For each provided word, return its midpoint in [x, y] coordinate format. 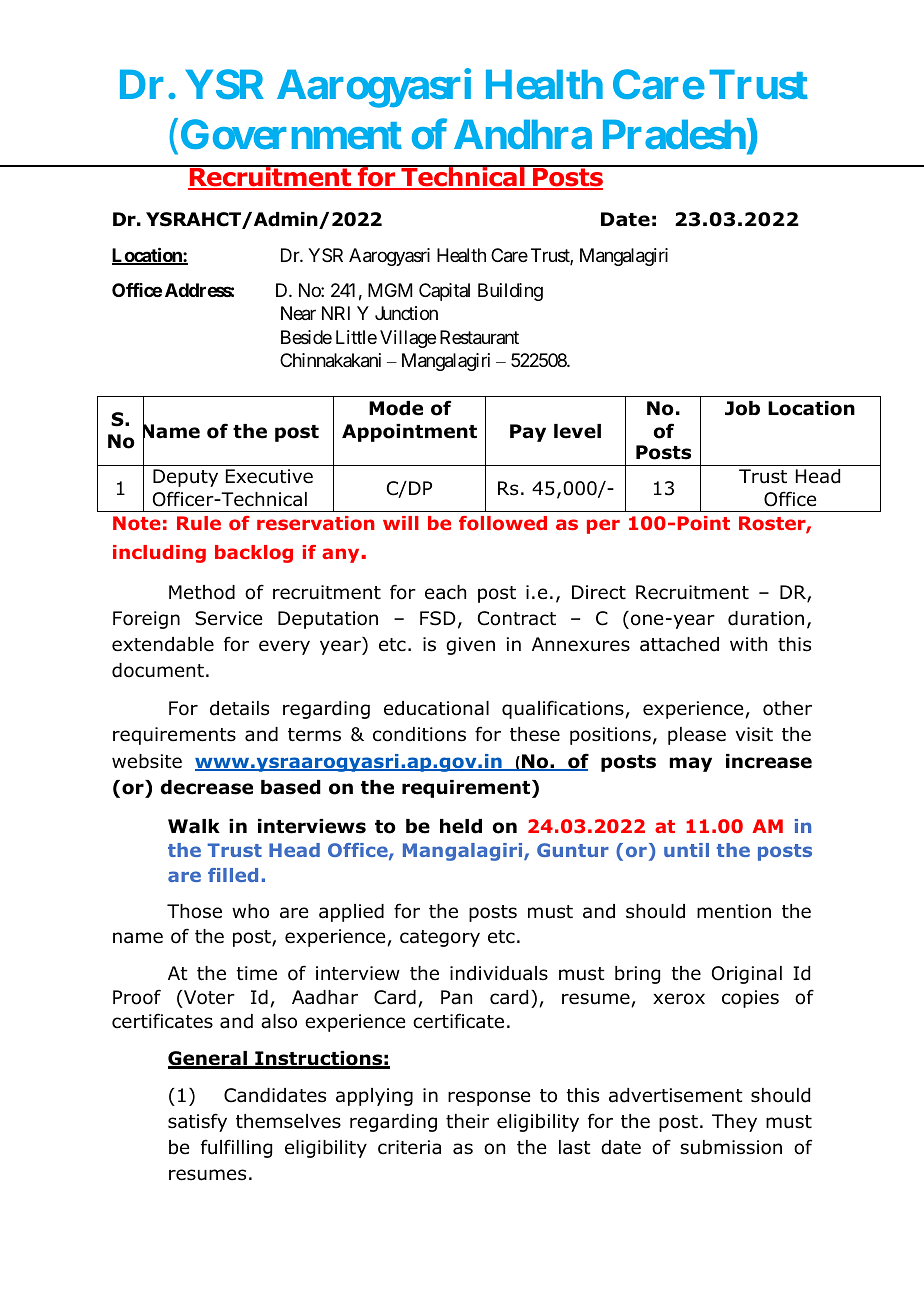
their [467, 1121]
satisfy [197, 1122]
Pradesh [674, 134]
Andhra [523, 134]
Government [291, 134]
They [734, 1123]
